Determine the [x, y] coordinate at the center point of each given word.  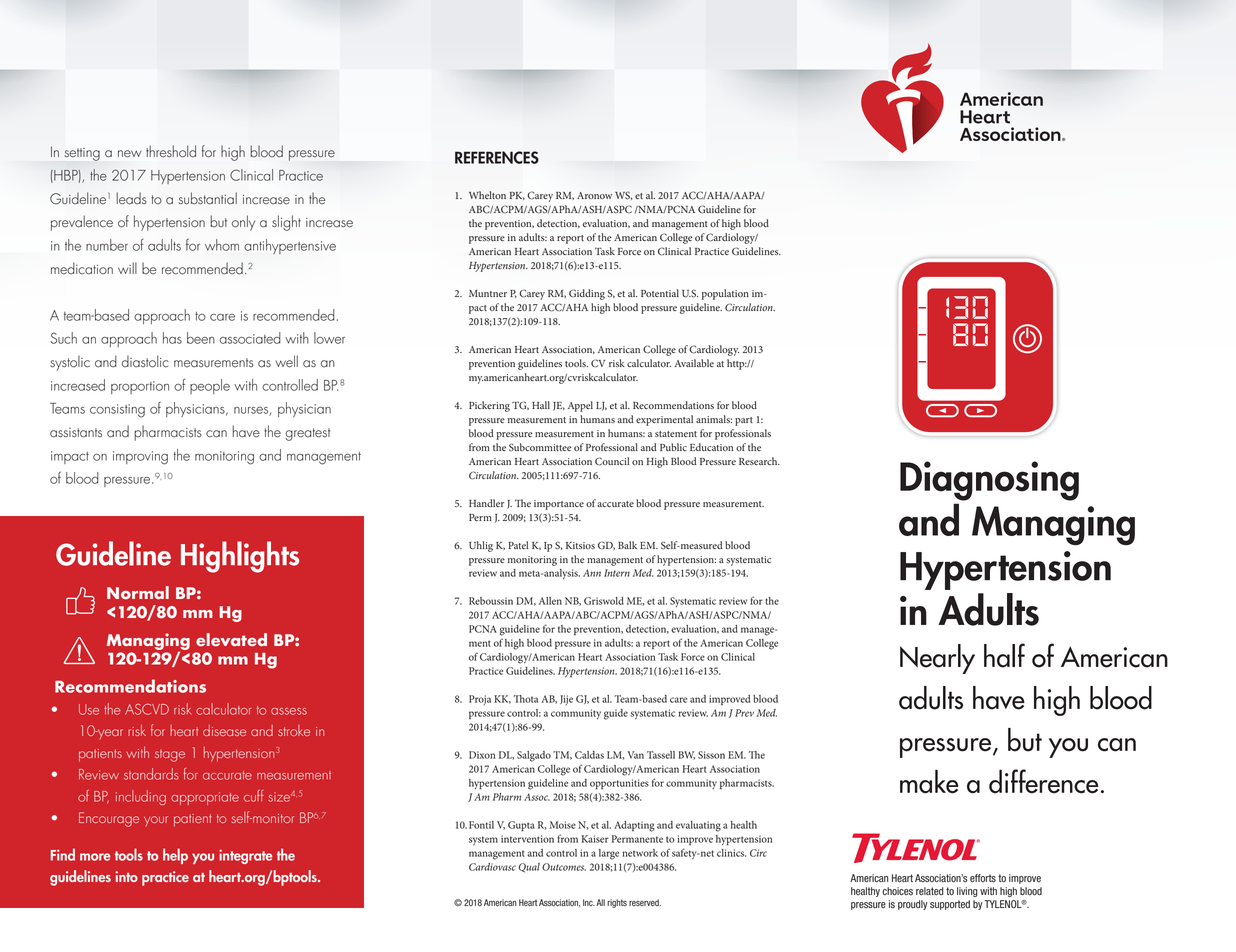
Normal [138, 593]
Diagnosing [989, 481]
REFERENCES [497, 157]
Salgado [534, 756]
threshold [171, 151]
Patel [518, 545]
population [725, 294]
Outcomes [564, 867]
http [737, 364]
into [126, 876]
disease [224, 730]
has [172, 338]
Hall [541, 405]
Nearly [937, 659]
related [930, 891]
